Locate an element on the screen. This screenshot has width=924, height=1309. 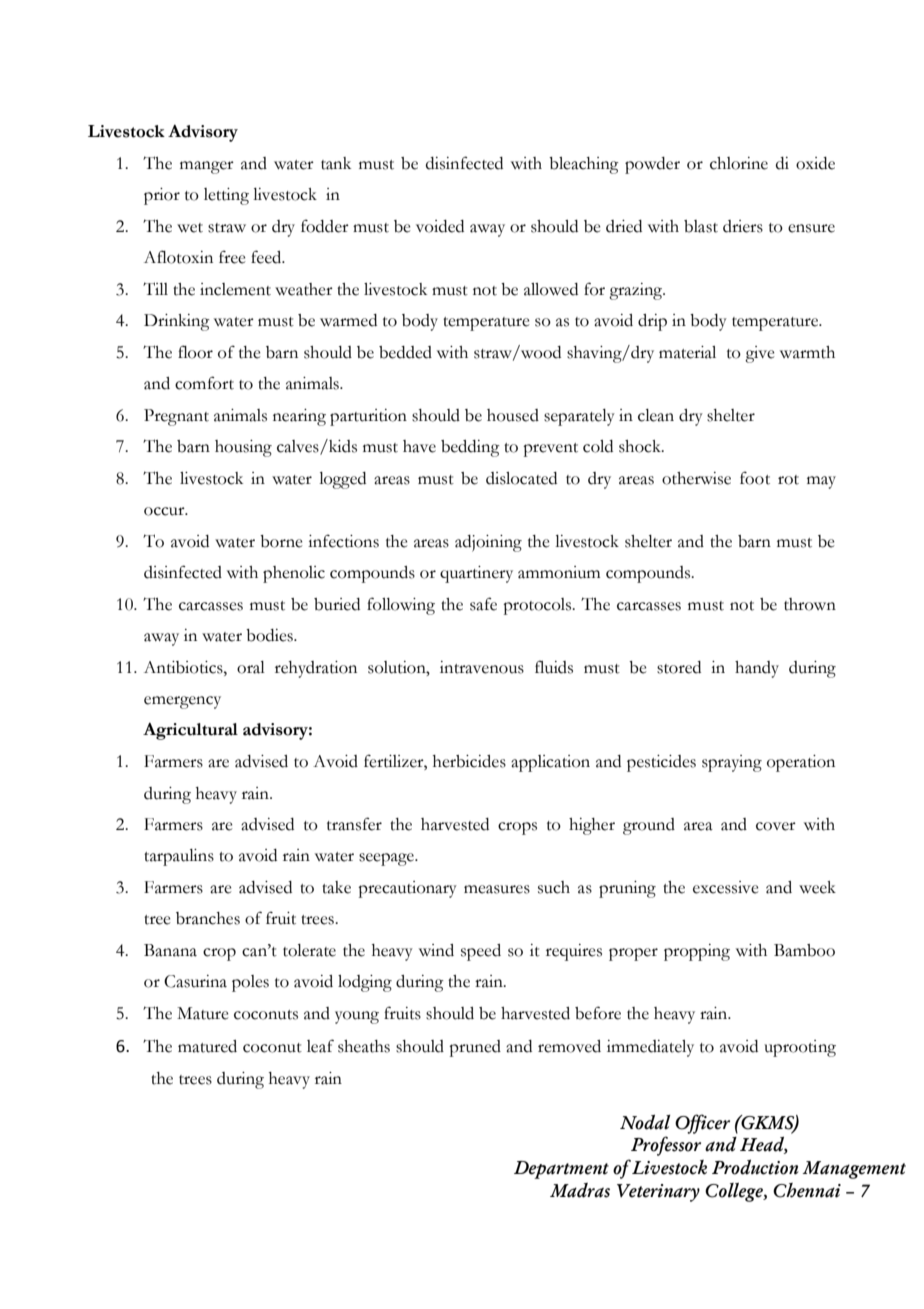
borne is located at coordinates (281, 541).
